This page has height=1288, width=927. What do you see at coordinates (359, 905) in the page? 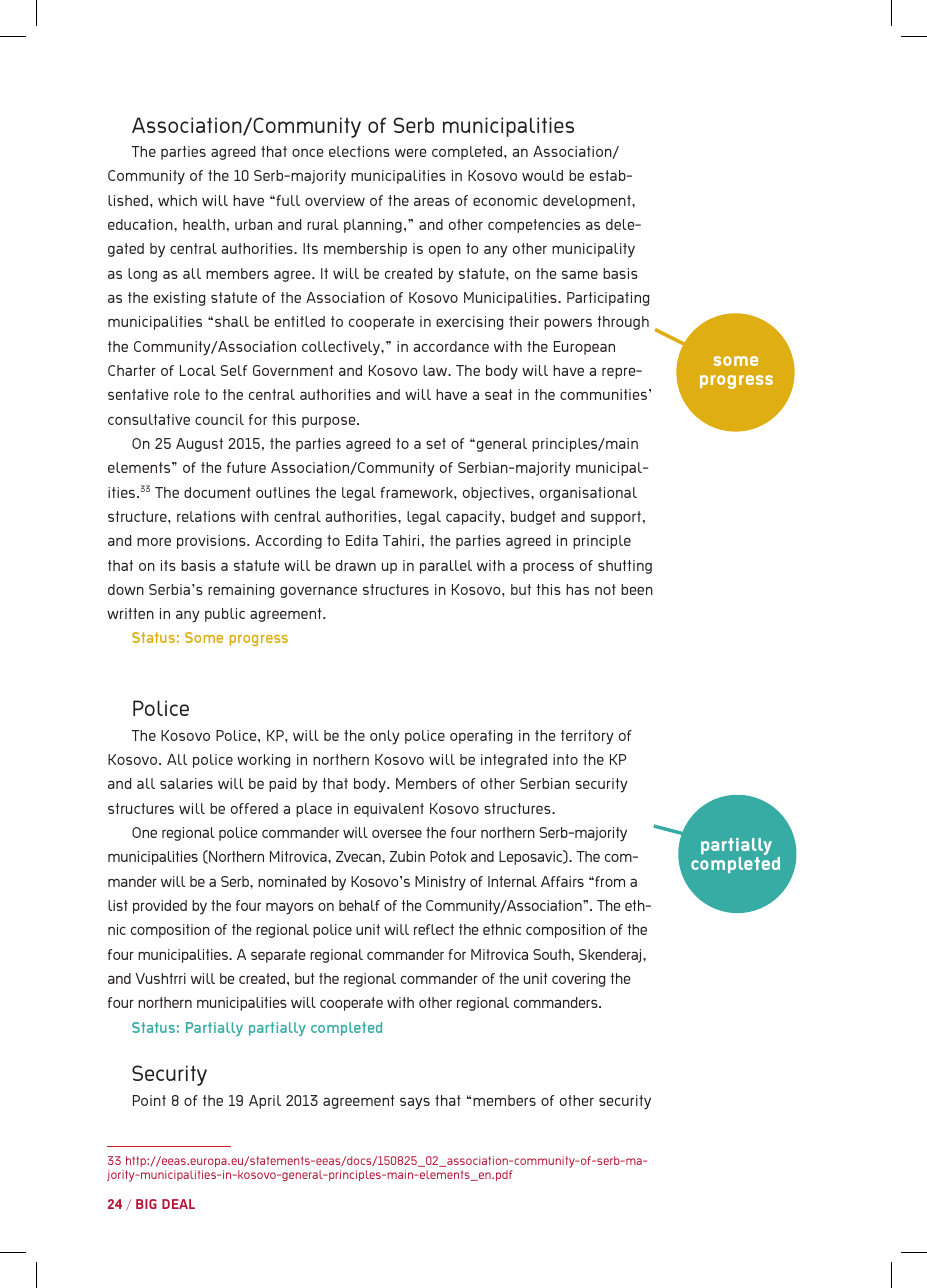
I see `behalf` at bounding box center [359, 905].
